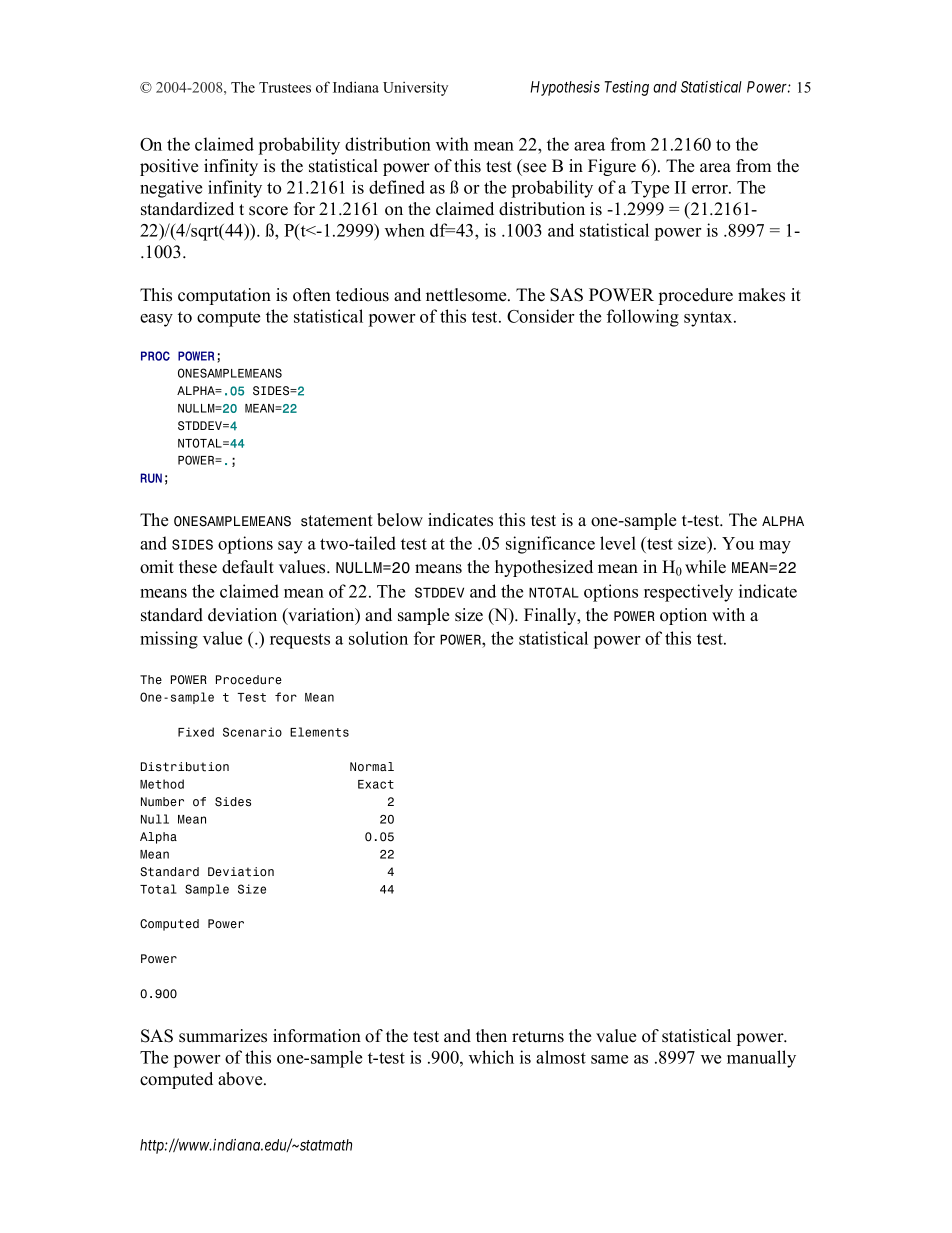 This screenshot has height=1233, width=952. I want to click on Normal, so click(372, 767).
